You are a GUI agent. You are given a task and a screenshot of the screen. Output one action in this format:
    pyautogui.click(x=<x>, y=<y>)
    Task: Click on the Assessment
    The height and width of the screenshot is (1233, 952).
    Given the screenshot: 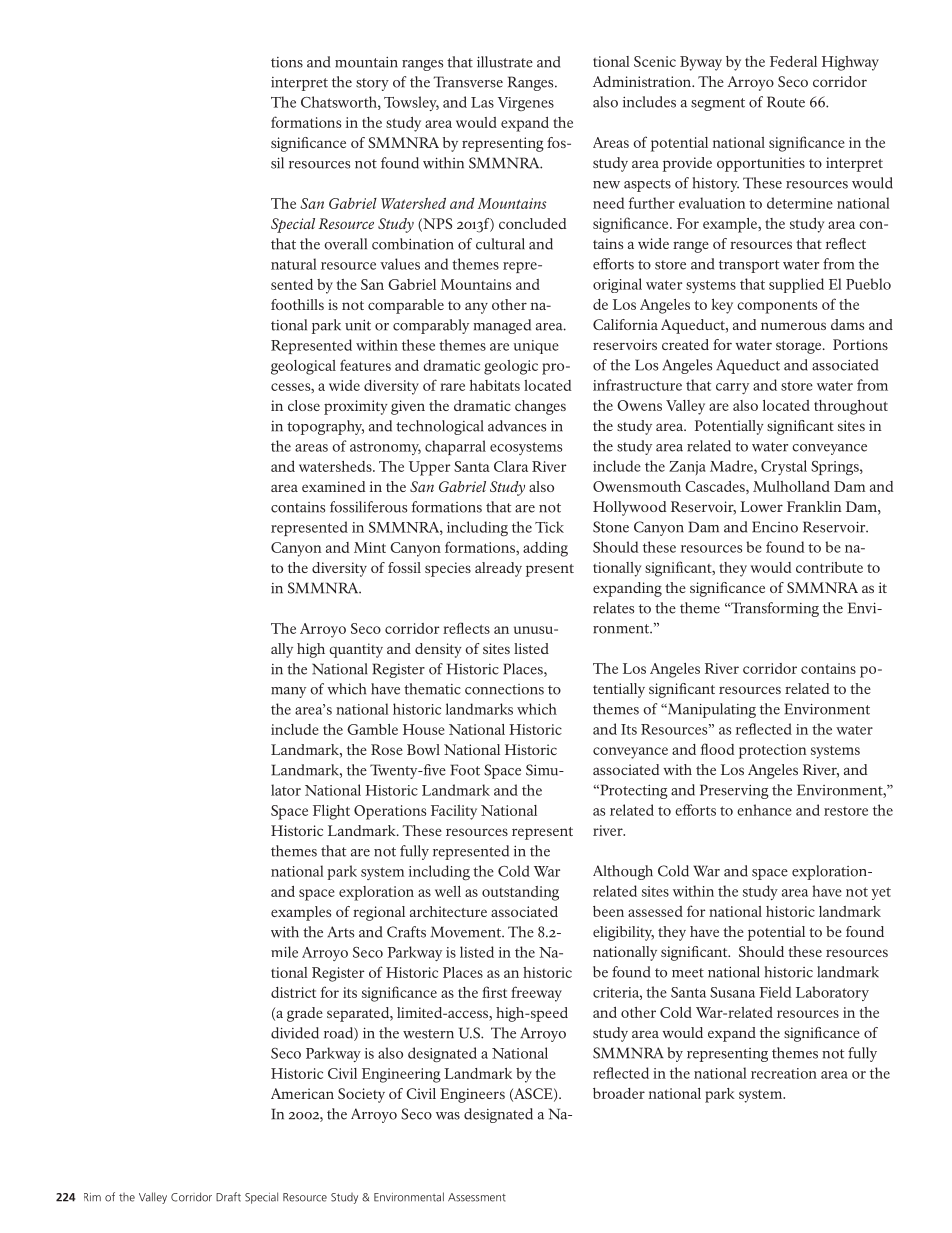 What is the action you would take?
    pyautogui.click(x=477, y=1197)
